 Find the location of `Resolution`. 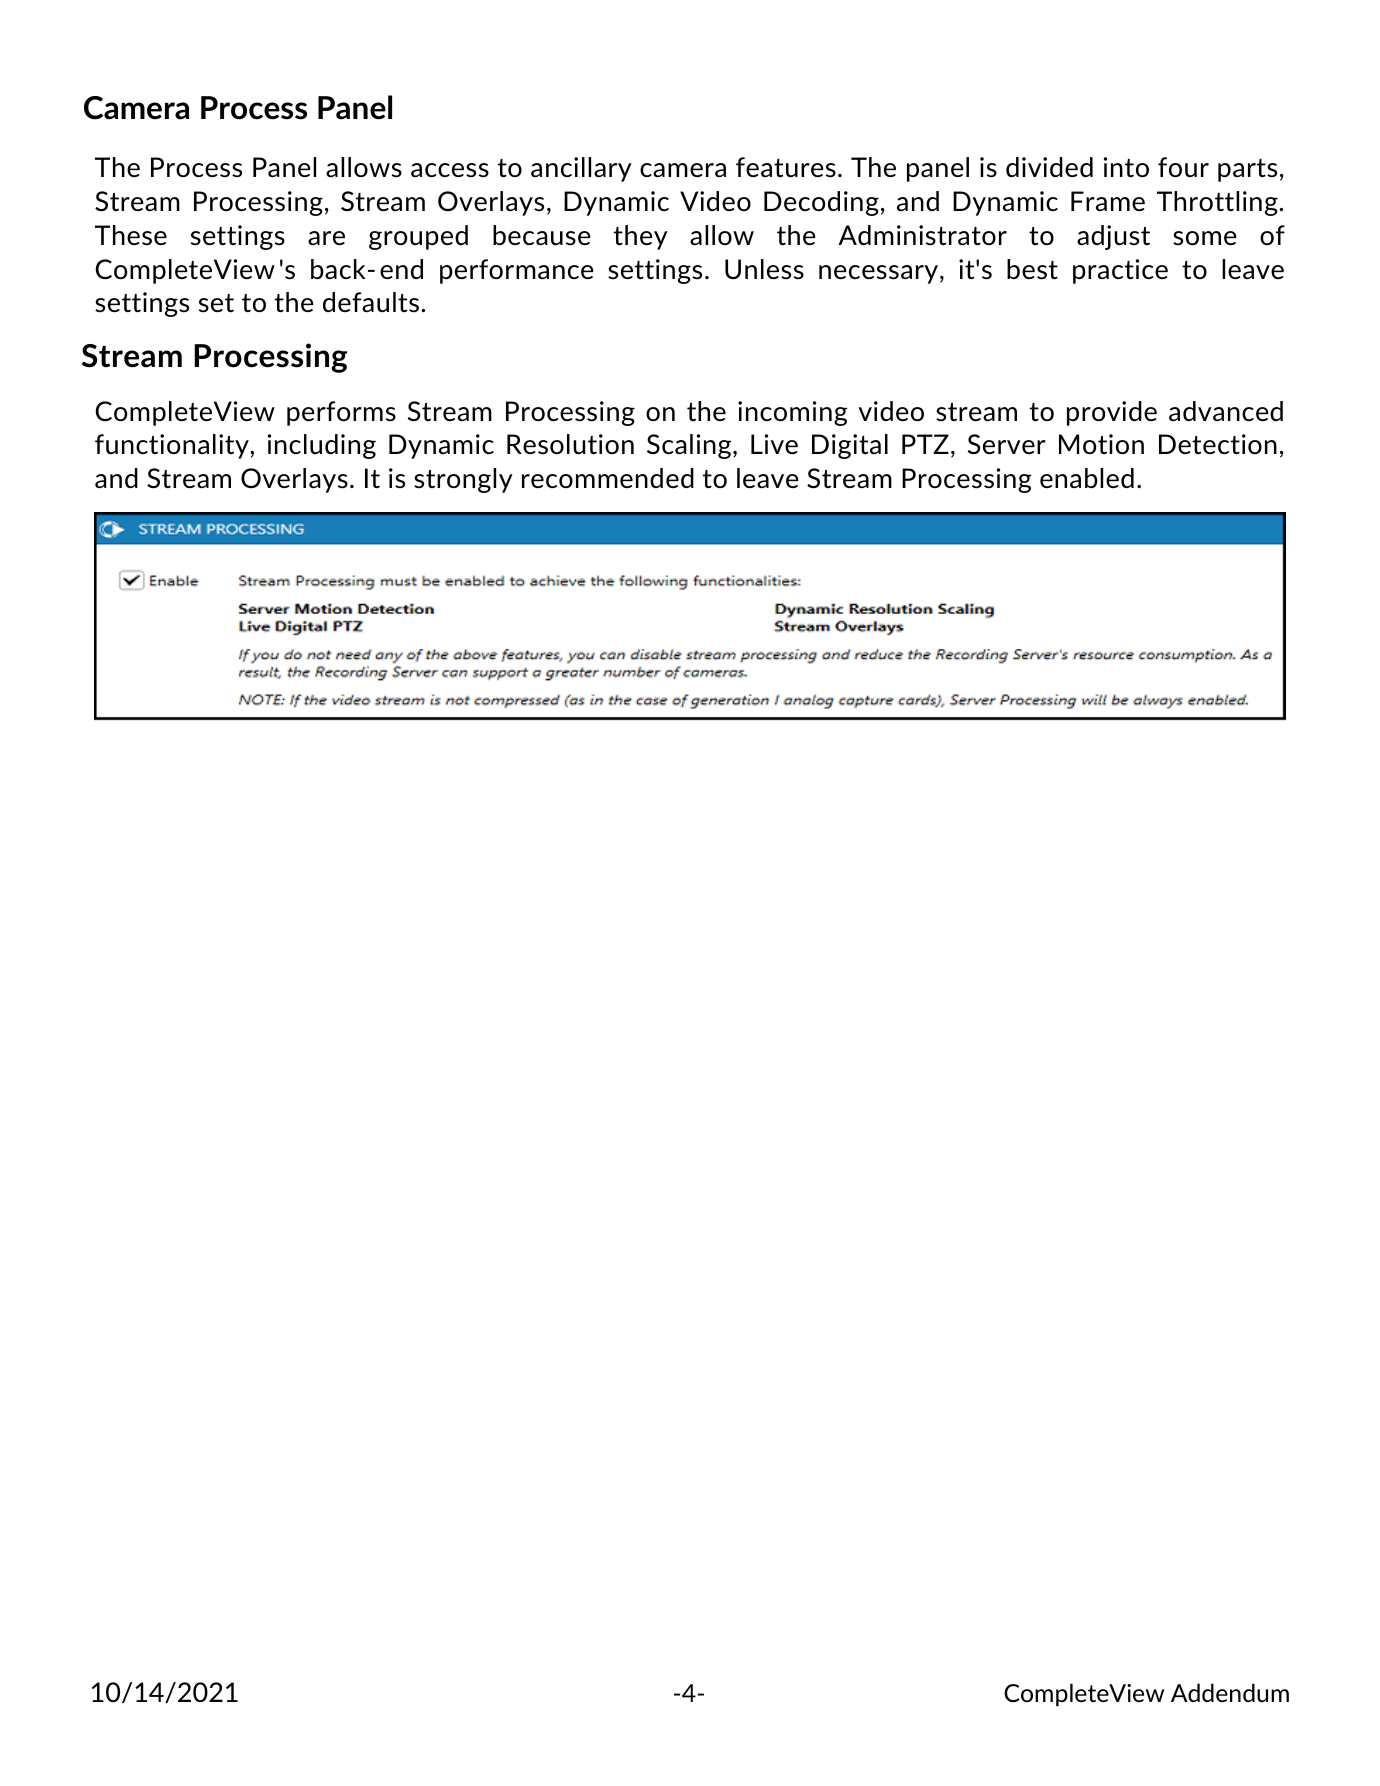

Resolution is located at coordinates (570, 444).
